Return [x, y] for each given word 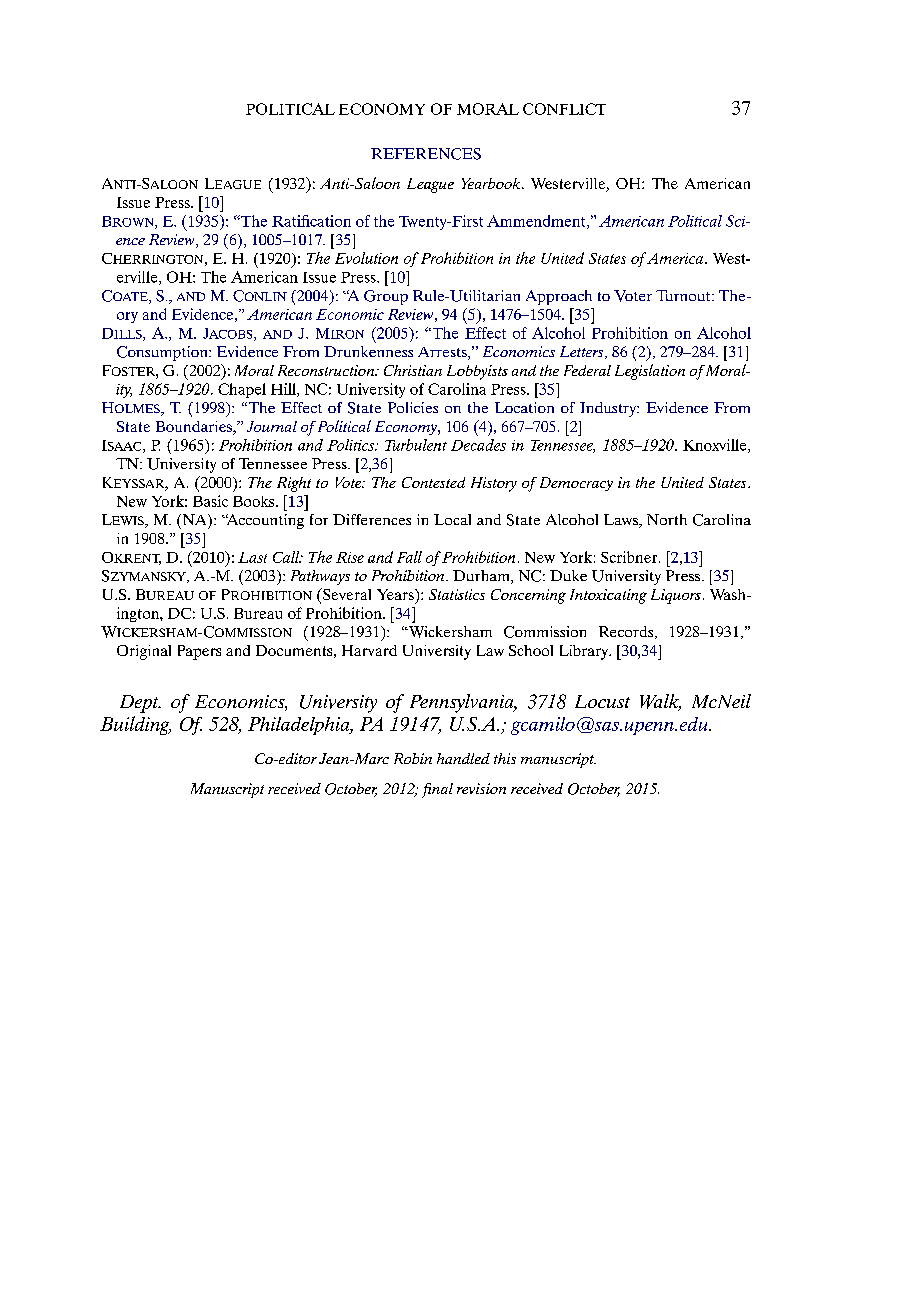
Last [252, 557]
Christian [413, 370]
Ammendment [537, 222]
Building [135, 725]
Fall [409, 557]
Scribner [630, 557]
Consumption [163, 353]
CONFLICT [564, 109]
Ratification [311, 221]
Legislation [650, 372]
